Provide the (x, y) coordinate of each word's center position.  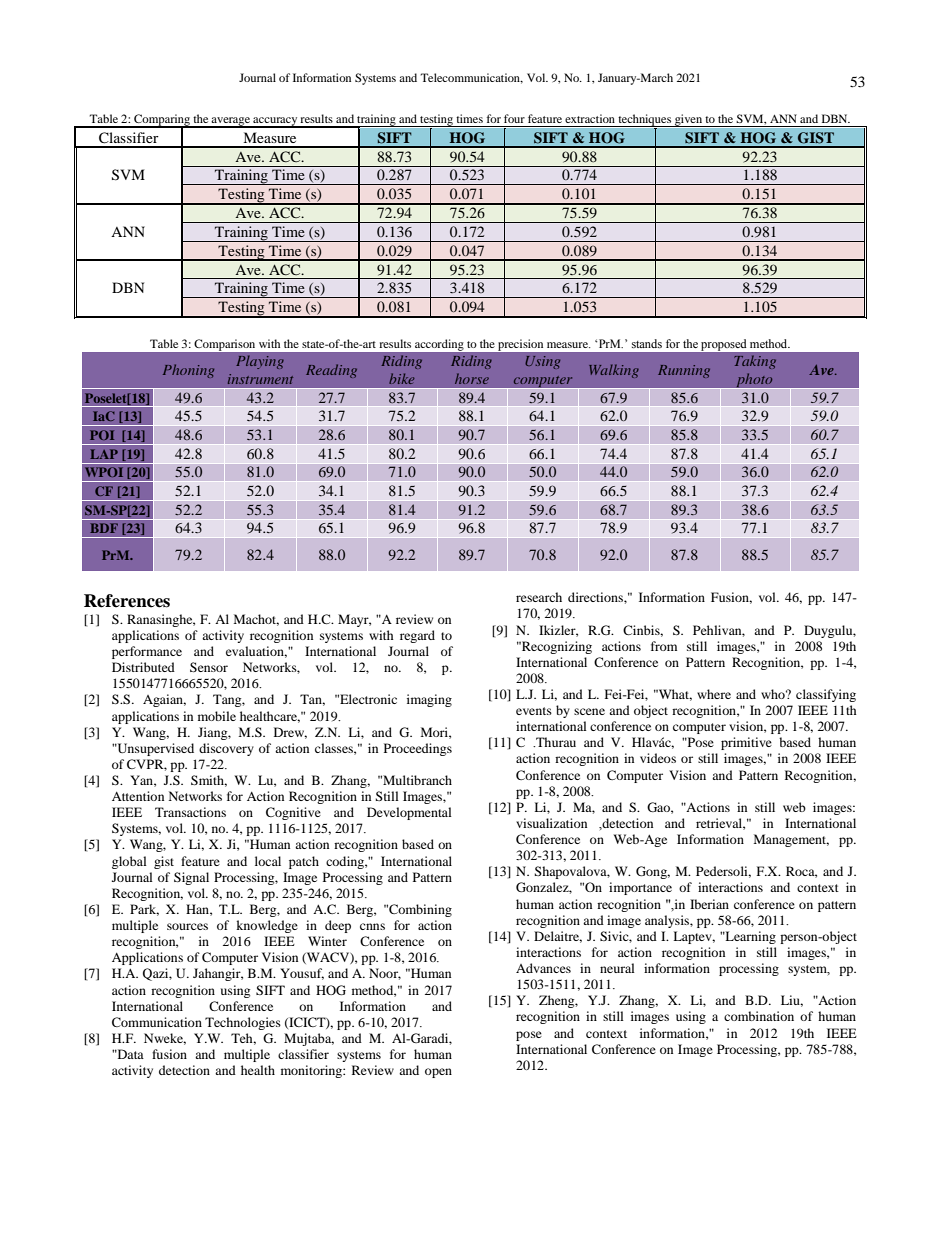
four (514, 118)
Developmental (409, 813)
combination (759, 1016)
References (127, 601)
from (664, 646)
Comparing (162, 121)
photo (754, 381)
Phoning (188, 371)
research (539, 597)
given (688, 120)
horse (472, 378)
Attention (138, 796)
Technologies (243, 1023)
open (438, 1073)
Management (791, 840)
